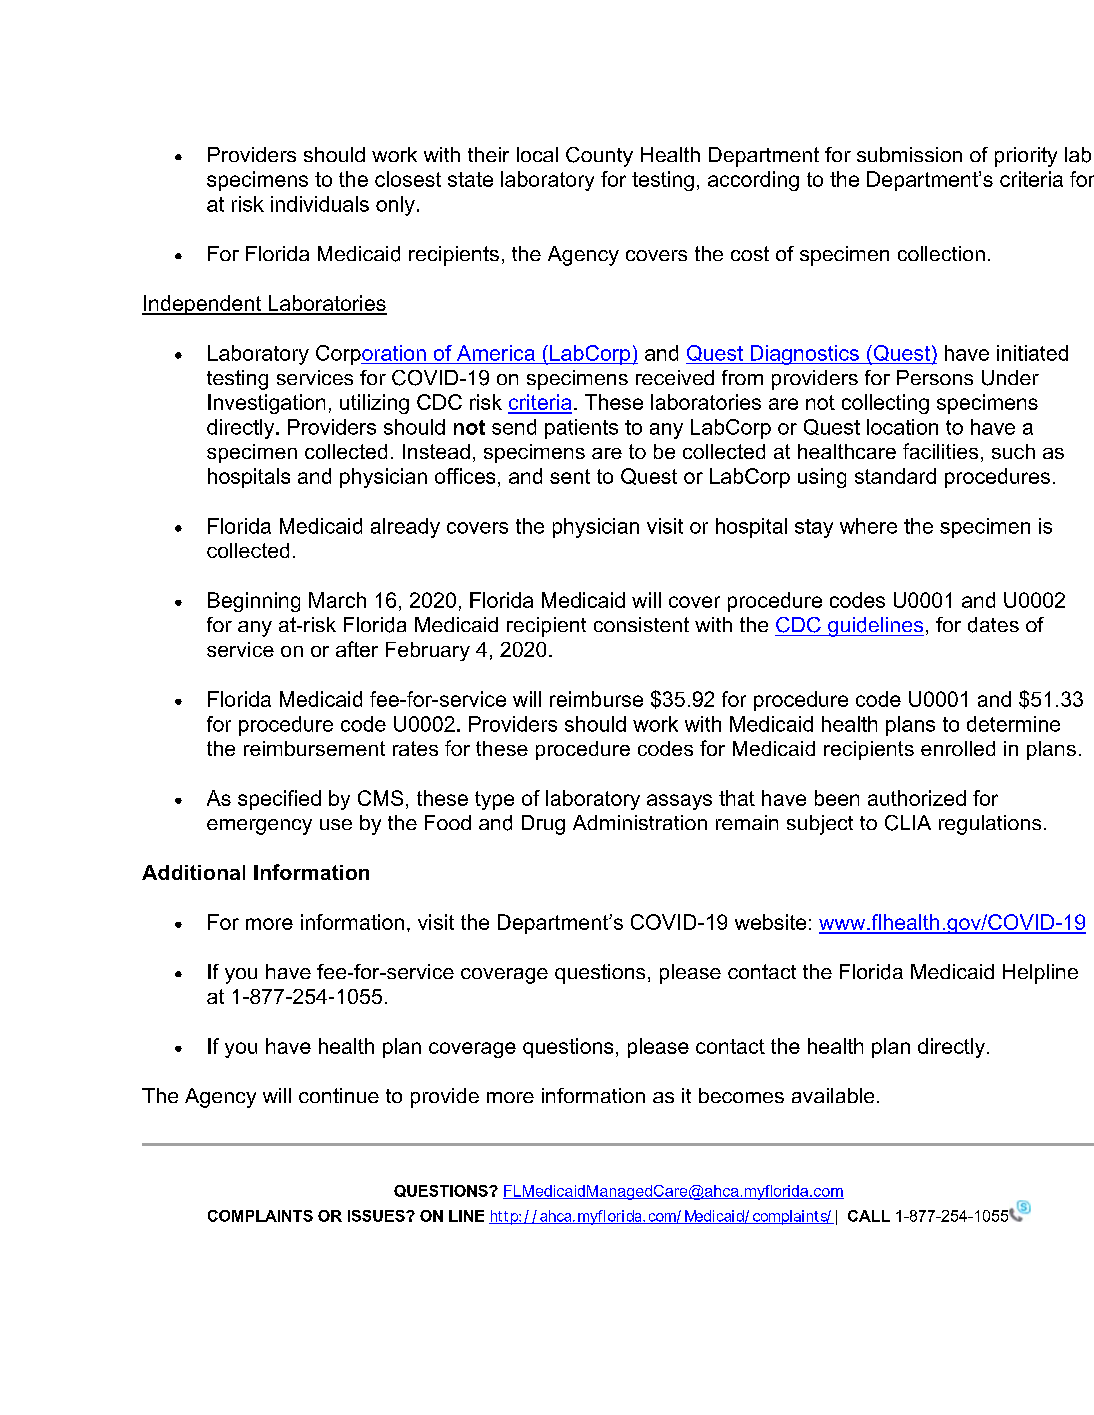 The width and height of the screenshot is (1094, 1415). Describe the element at coordinates (640, 822) in the screenshot. I see `Administration` at that location.
